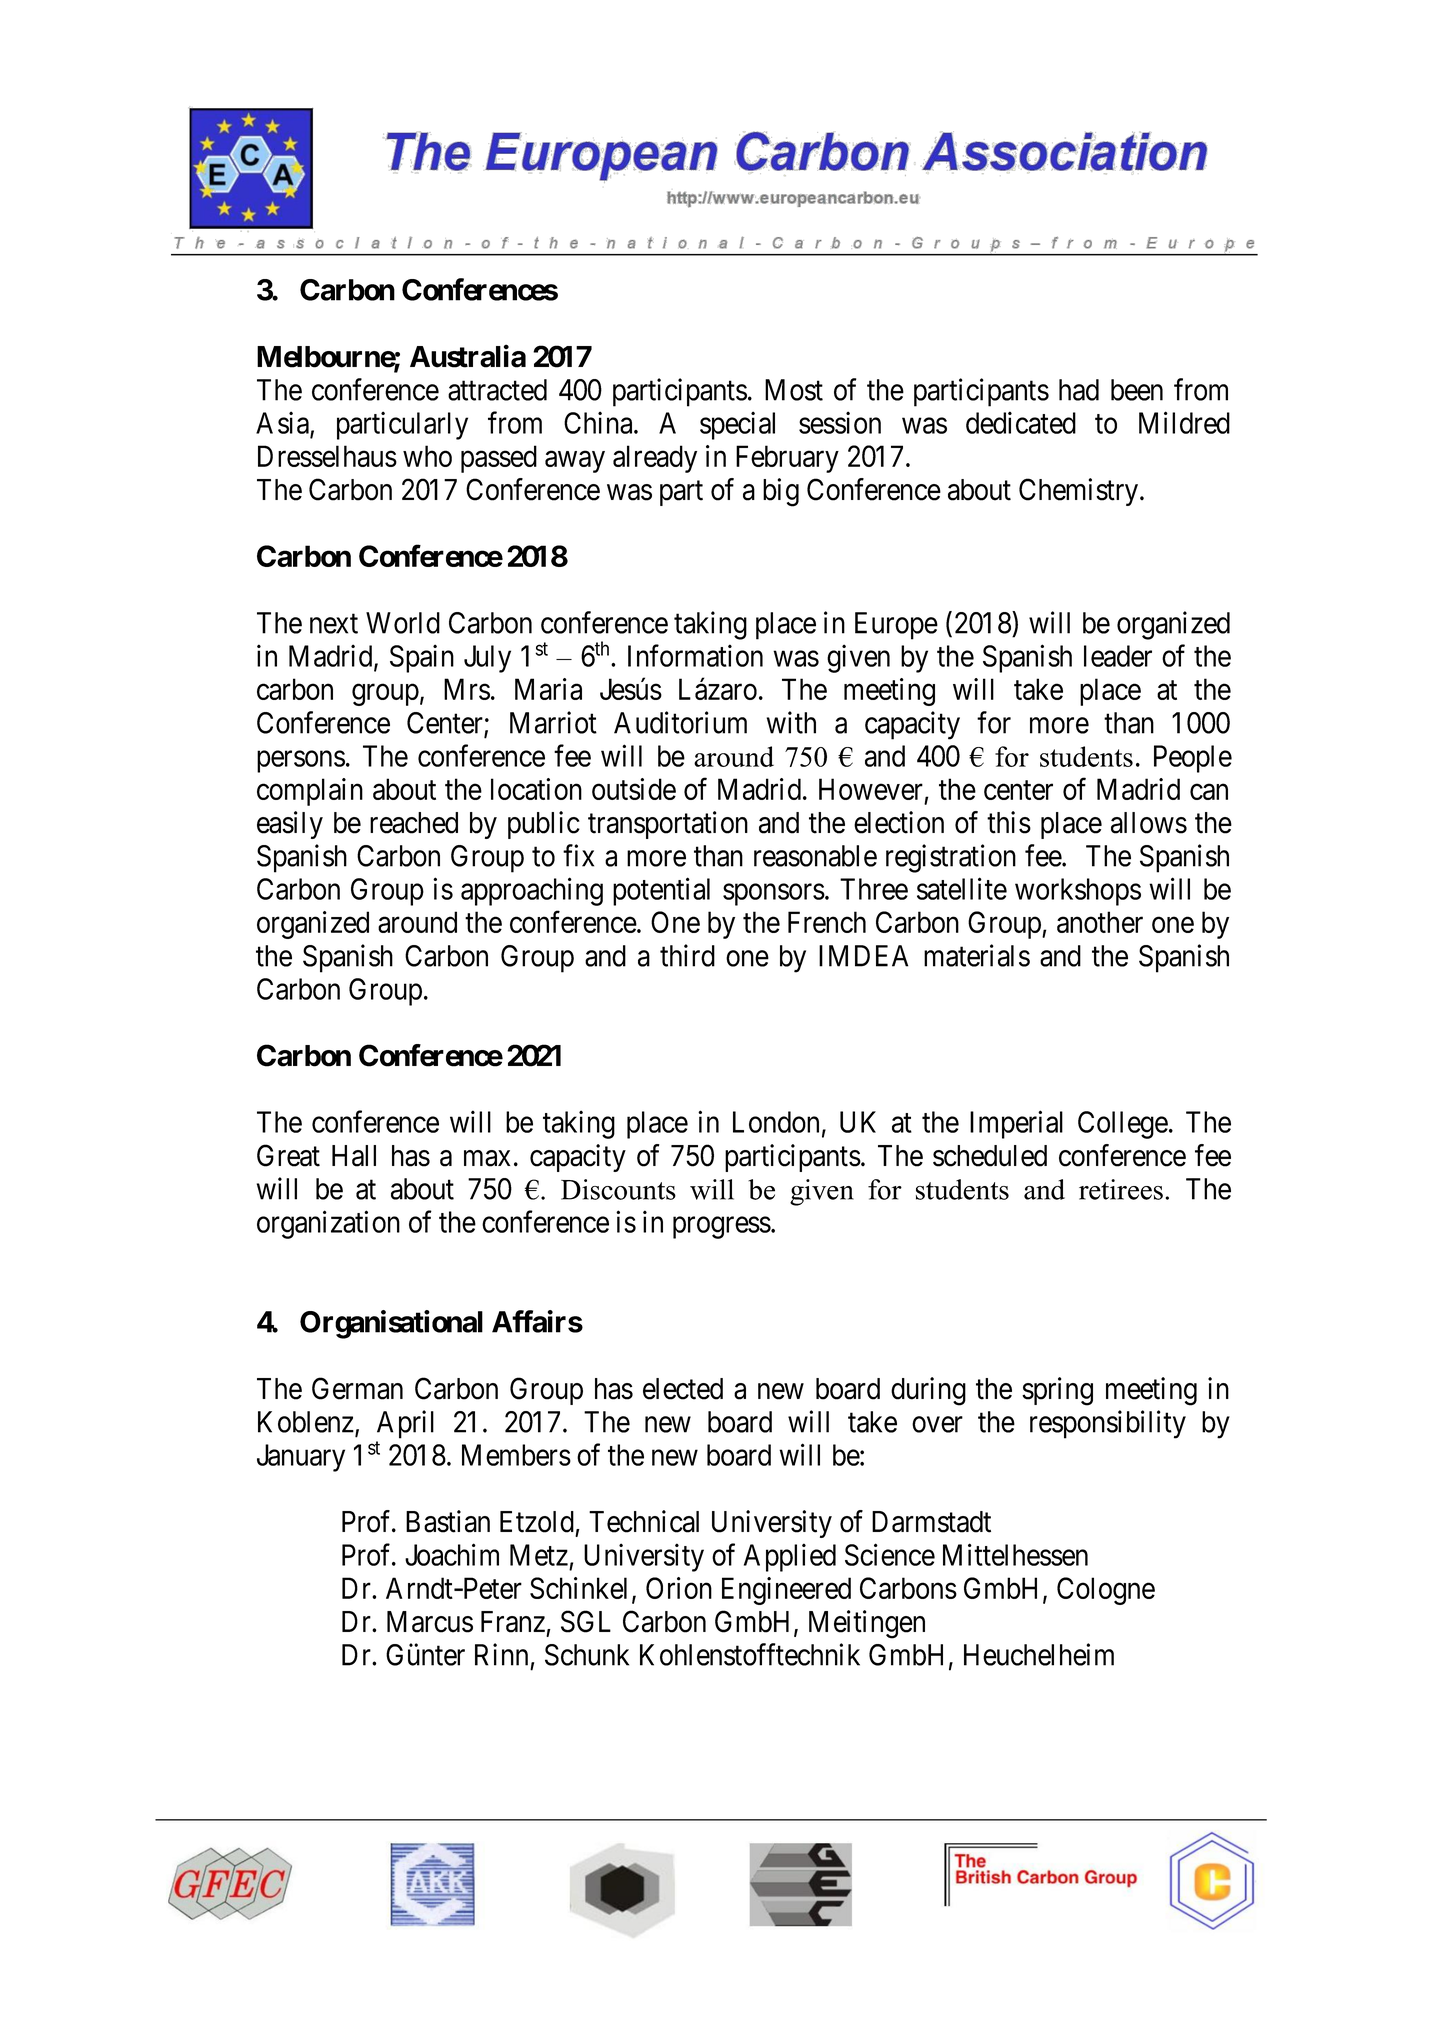 The height and width of the page is (2031, 1435). I want to click on transportation, so click(668, 825).
